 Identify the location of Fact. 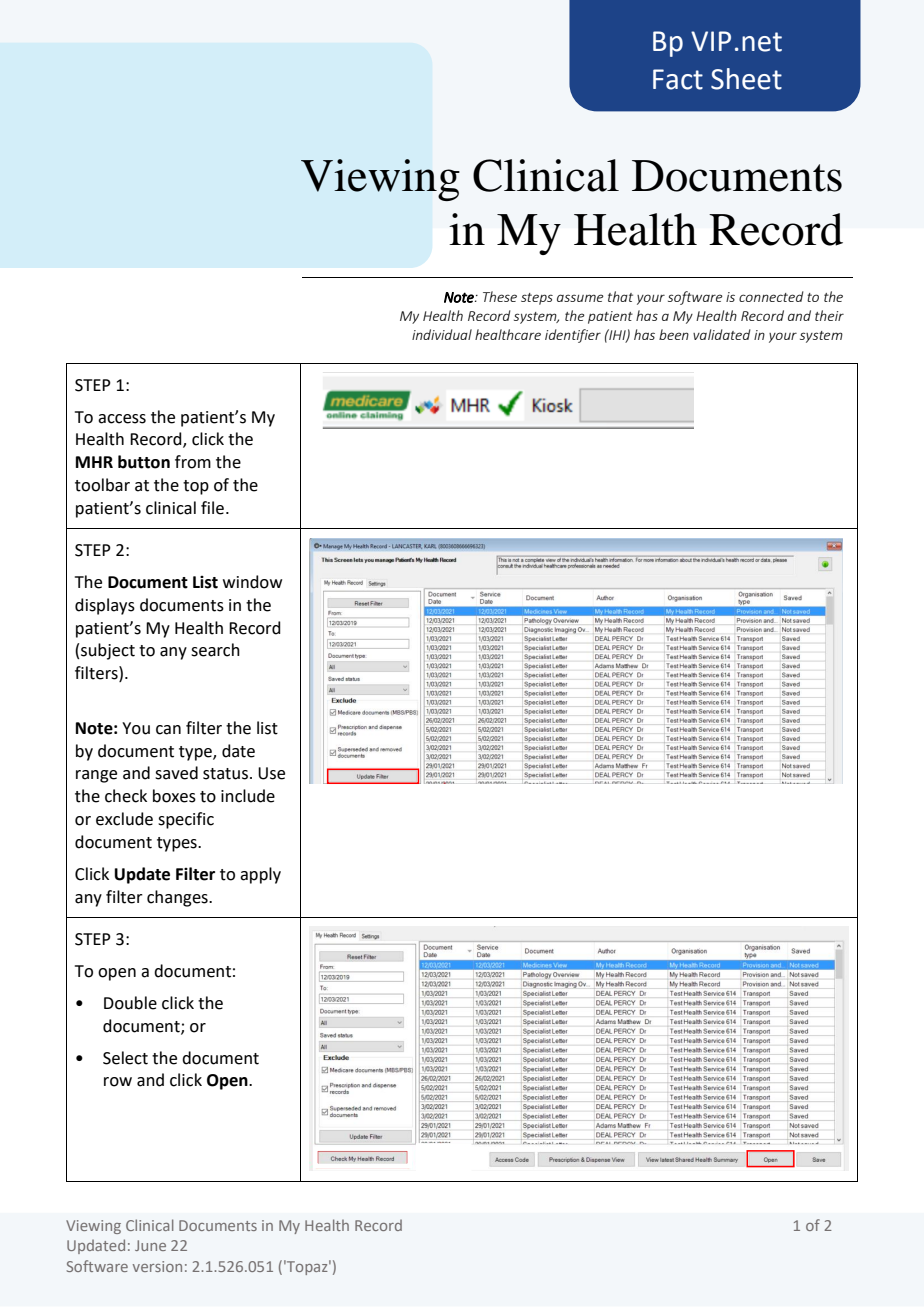
(678, 79).
